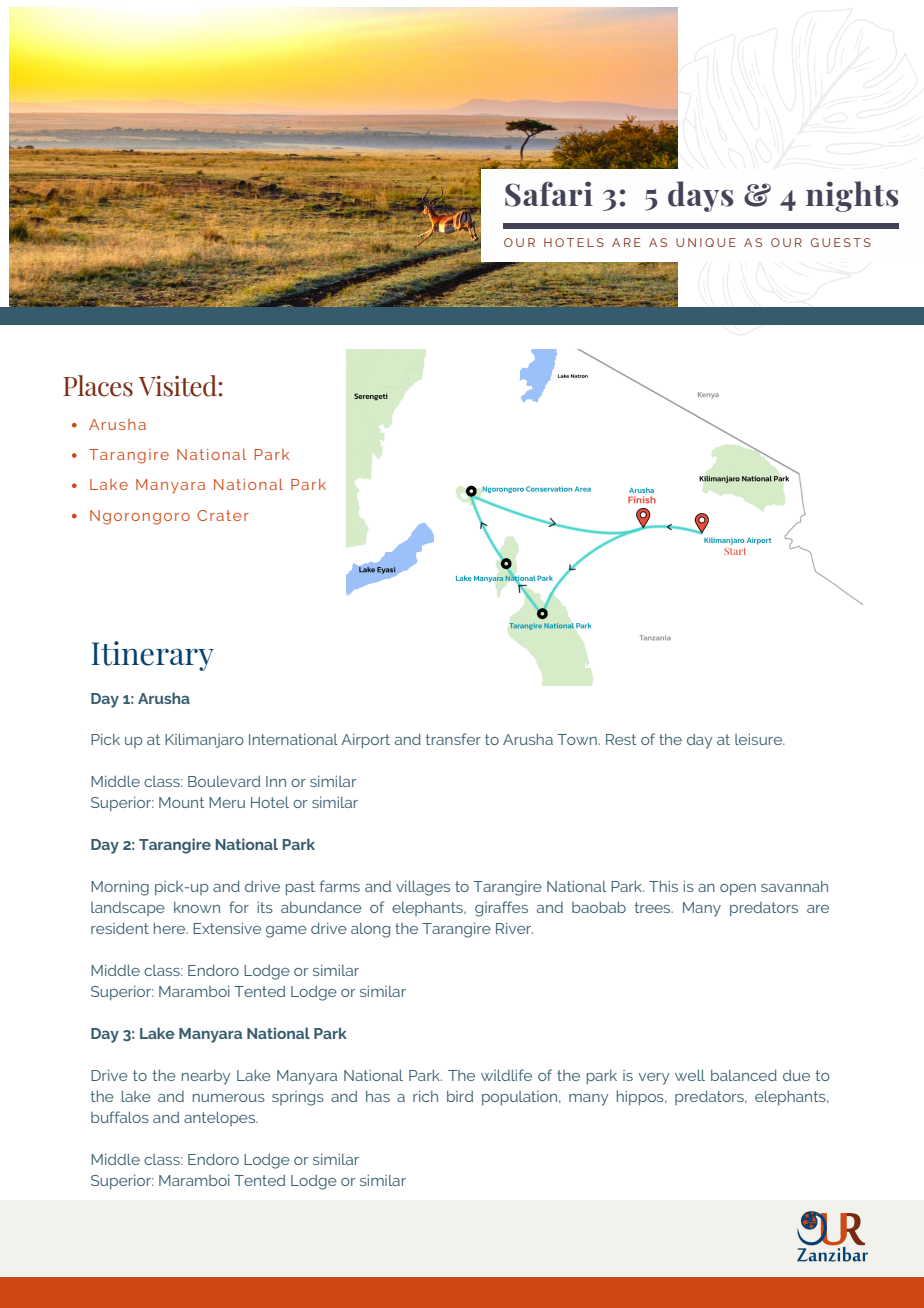  I want to click on Itinerary, so click(152, 656).
